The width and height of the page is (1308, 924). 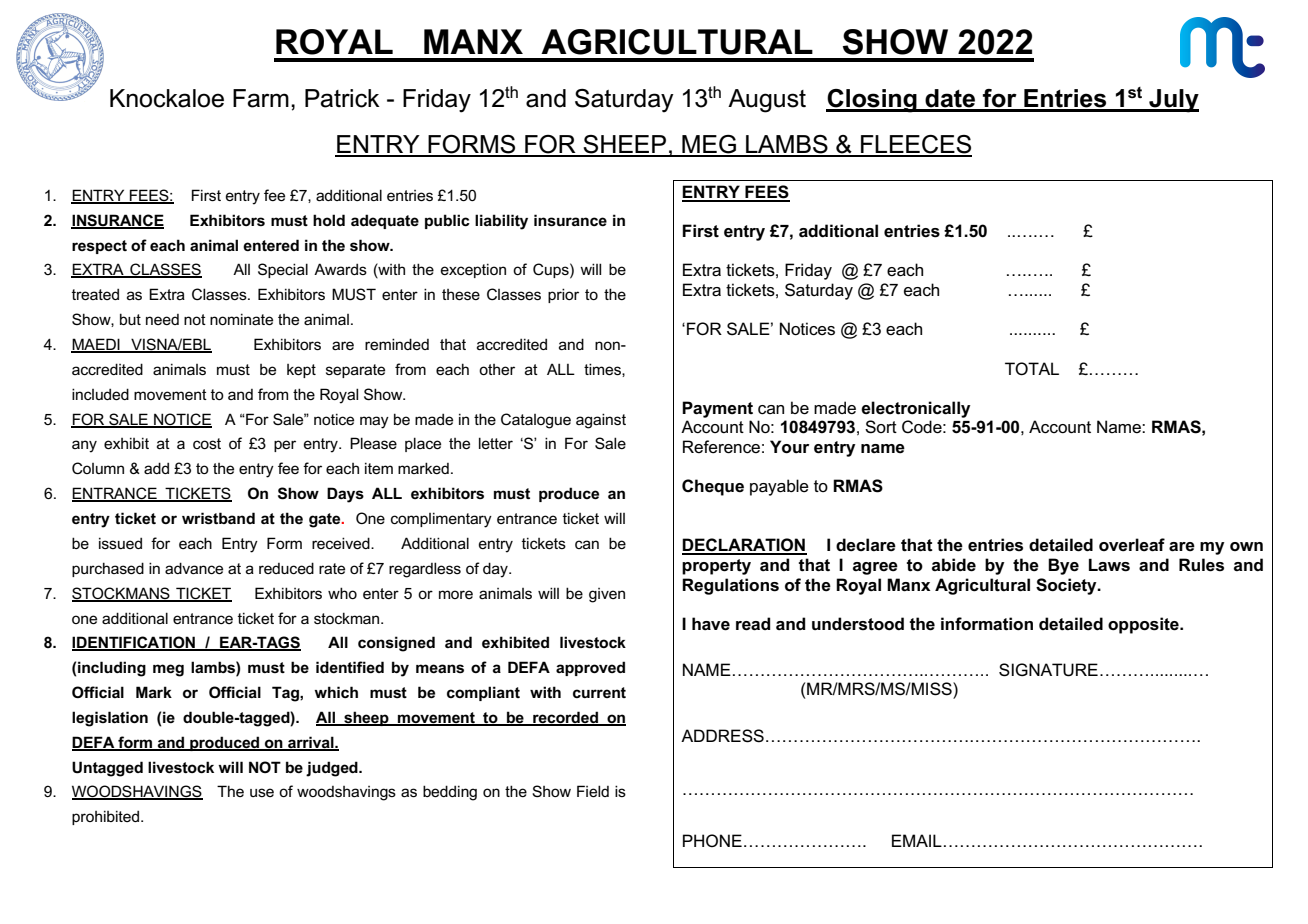 I want to click on opposite, so click(x=1144, y=625).
